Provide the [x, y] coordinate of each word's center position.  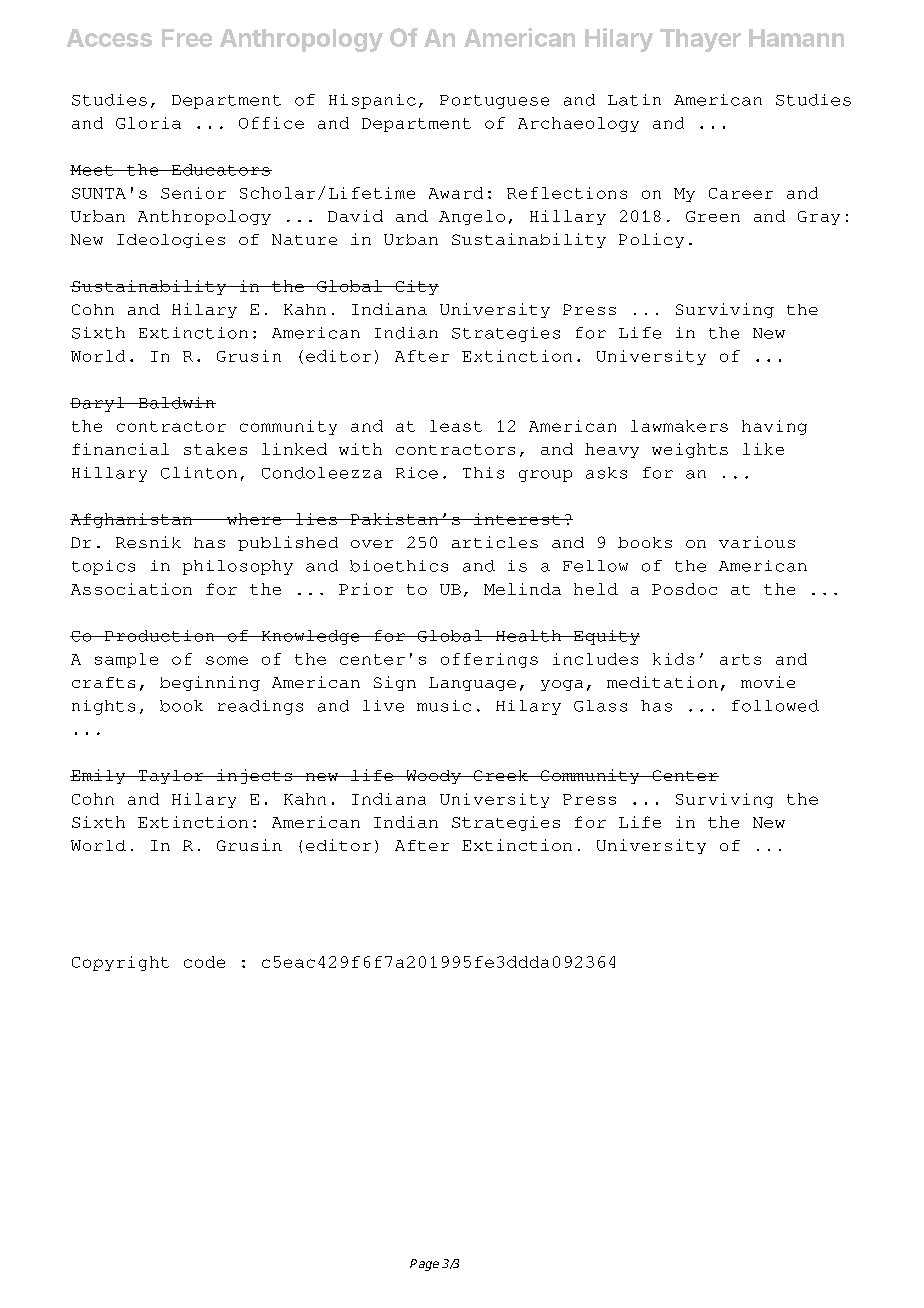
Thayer [700, 40]
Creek [500, 775]
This [483, 473]
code [204, 962]
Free [187, 38]
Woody [433, 777]
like [763, 449]
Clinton [199, 473]
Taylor [171, 777]
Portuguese [494, 102]
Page [424, 1265]
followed [775, 706]
